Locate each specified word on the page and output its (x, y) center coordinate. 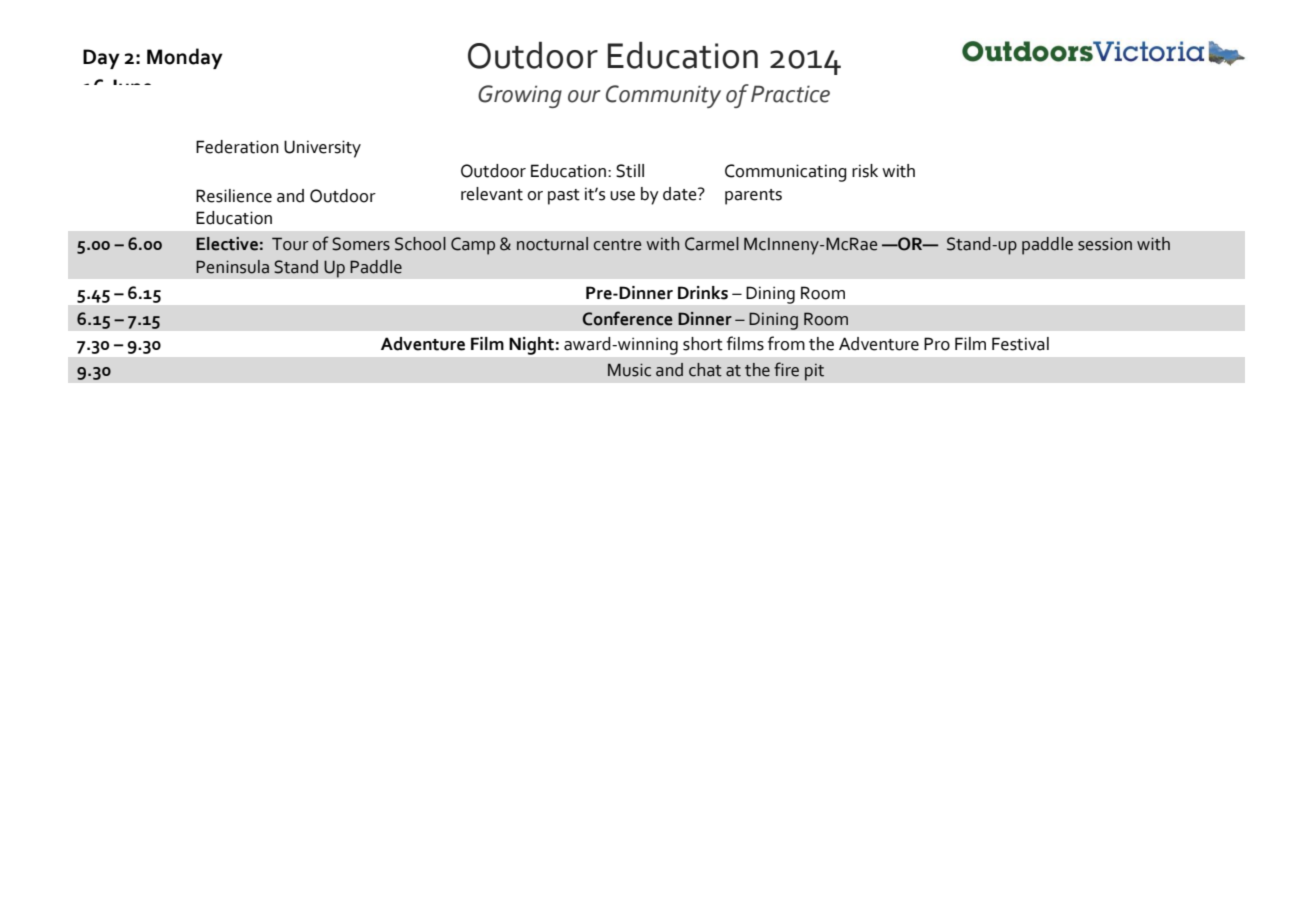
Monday (185, 58)
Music (629, 370)
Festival (1020, 344)
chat (705, 370)
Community (663, 96)
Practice (790, 94)
